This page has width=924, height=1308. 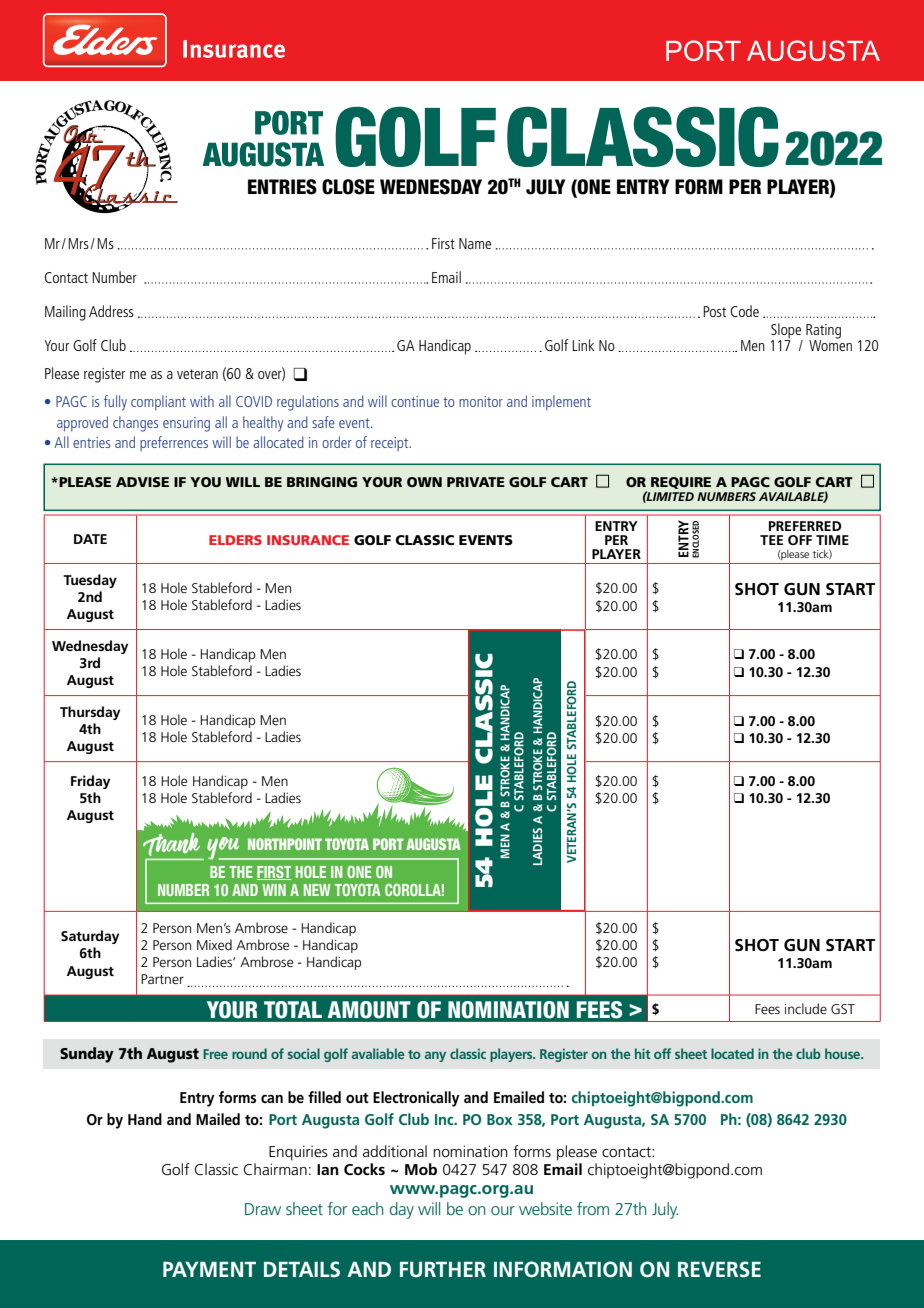 I want to click on AMOUNT, so click(x=369, y=1010).
